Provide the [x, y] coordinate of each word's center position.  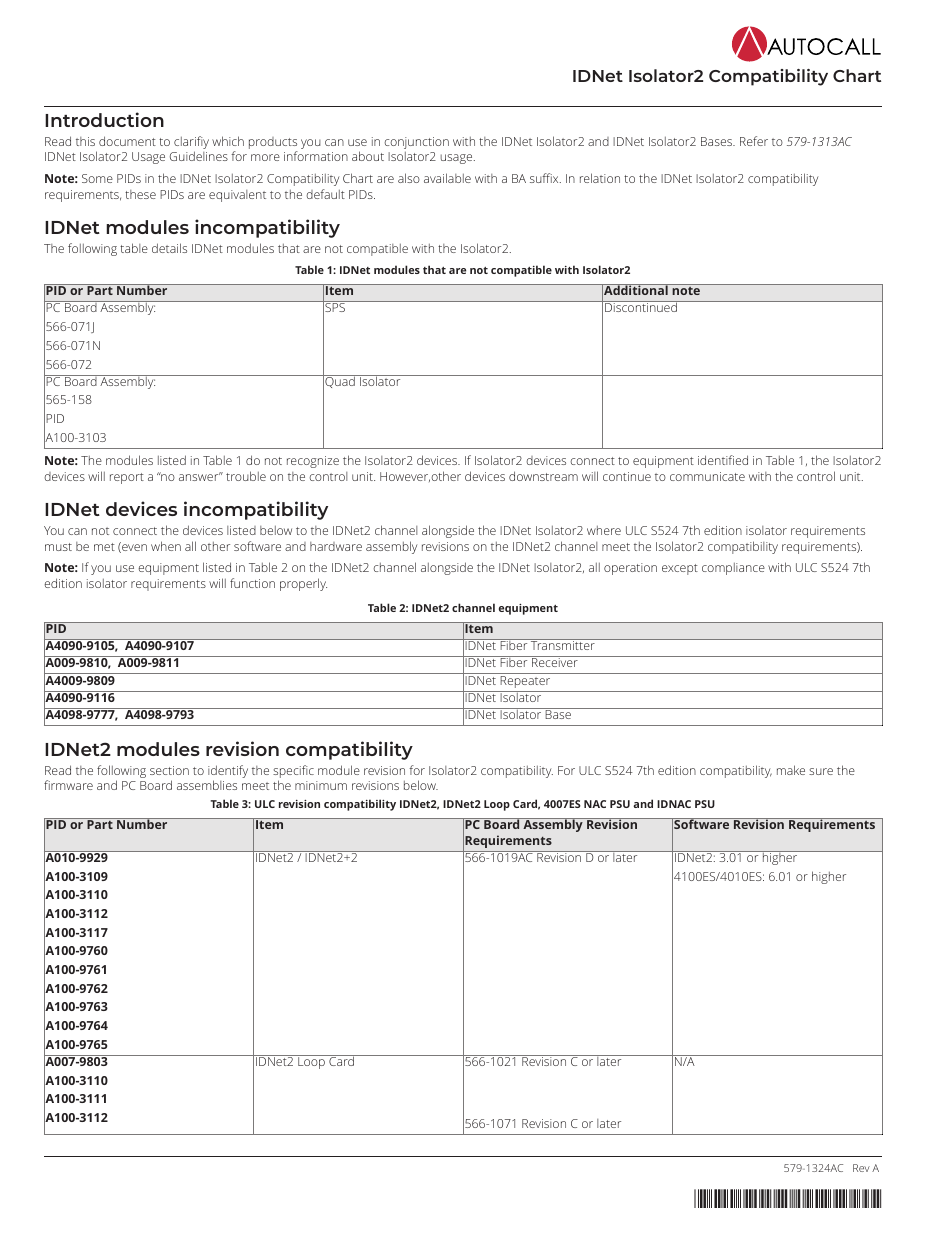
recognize [313, 462]
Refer [754, 141]
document [127, 141]
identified [723, 460]
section [169, 770]
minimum [321, 785]
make [791, 770]
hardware [336, 546]
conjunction [416, 143]
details [169, 248]
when [166, 546]
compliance [733, 569]
